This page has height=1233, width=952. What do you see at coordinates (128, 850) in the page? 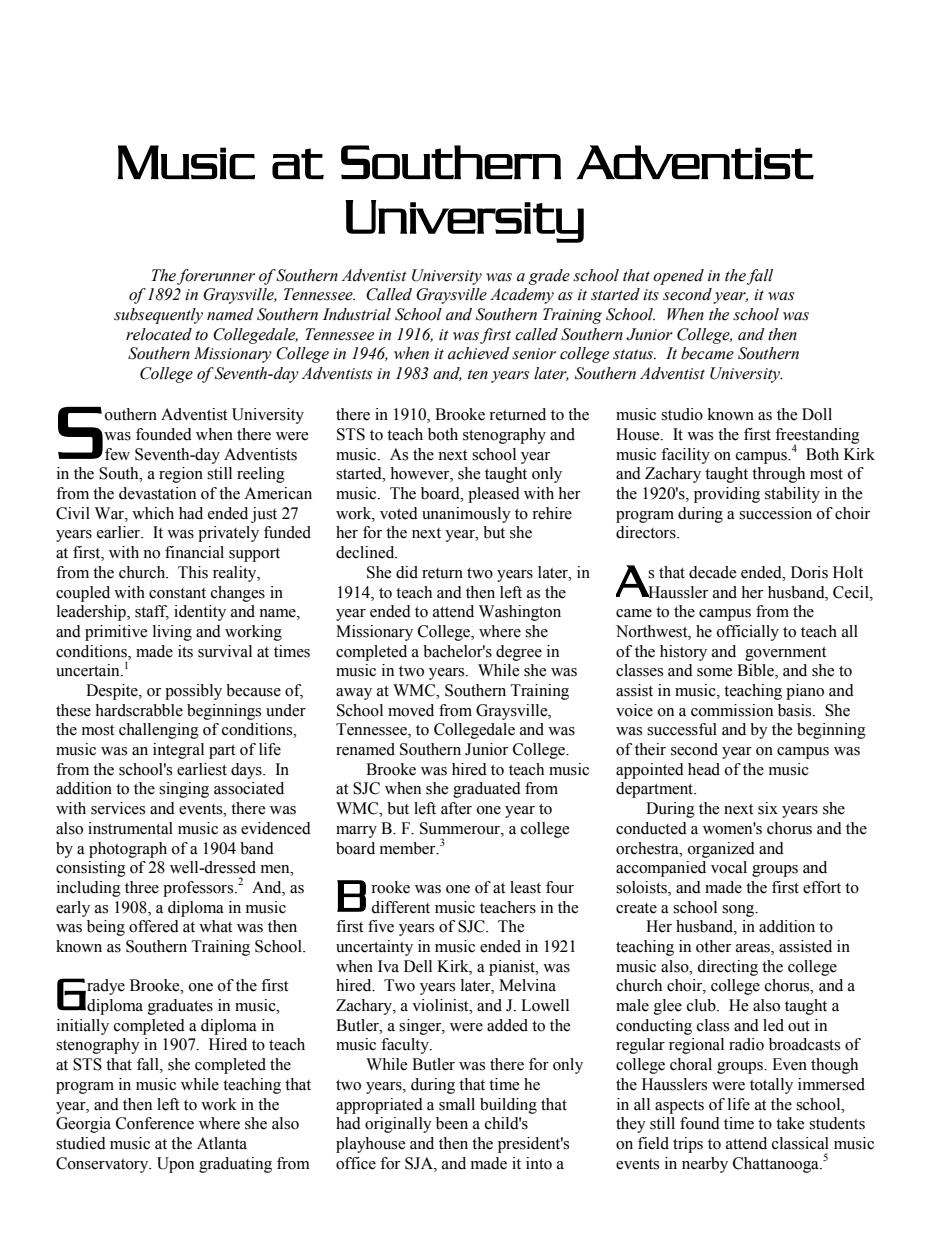
I see `photograph` at bounding box center [128, 850].
